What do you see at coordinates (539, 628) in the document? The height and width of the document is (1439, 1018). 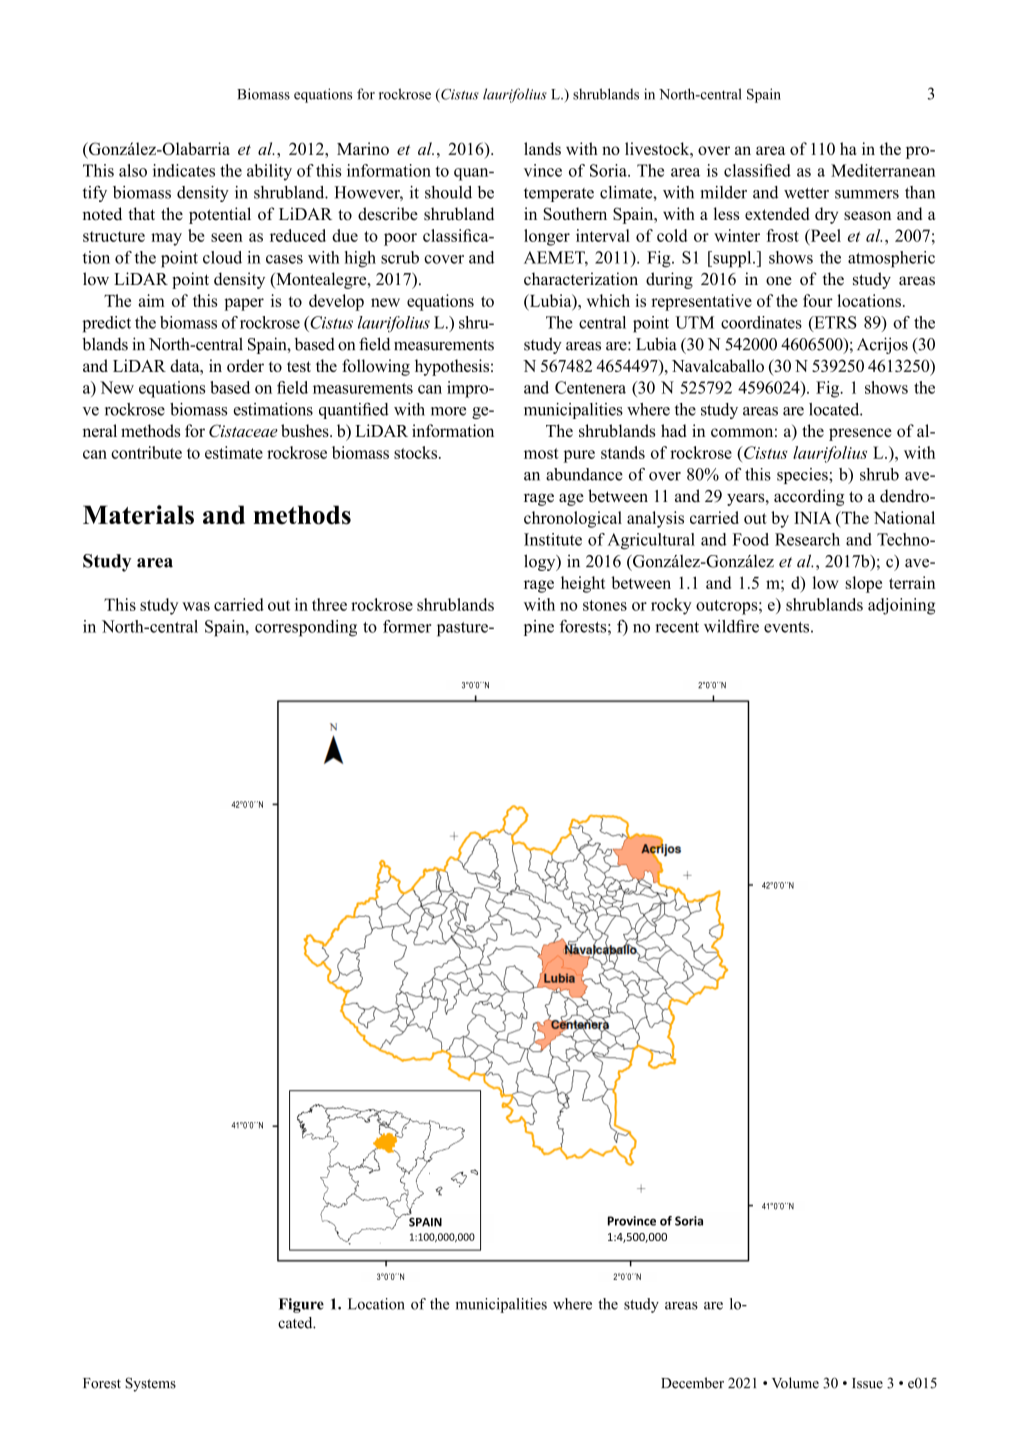 I see `pine` at bounding box center [539, 628].
